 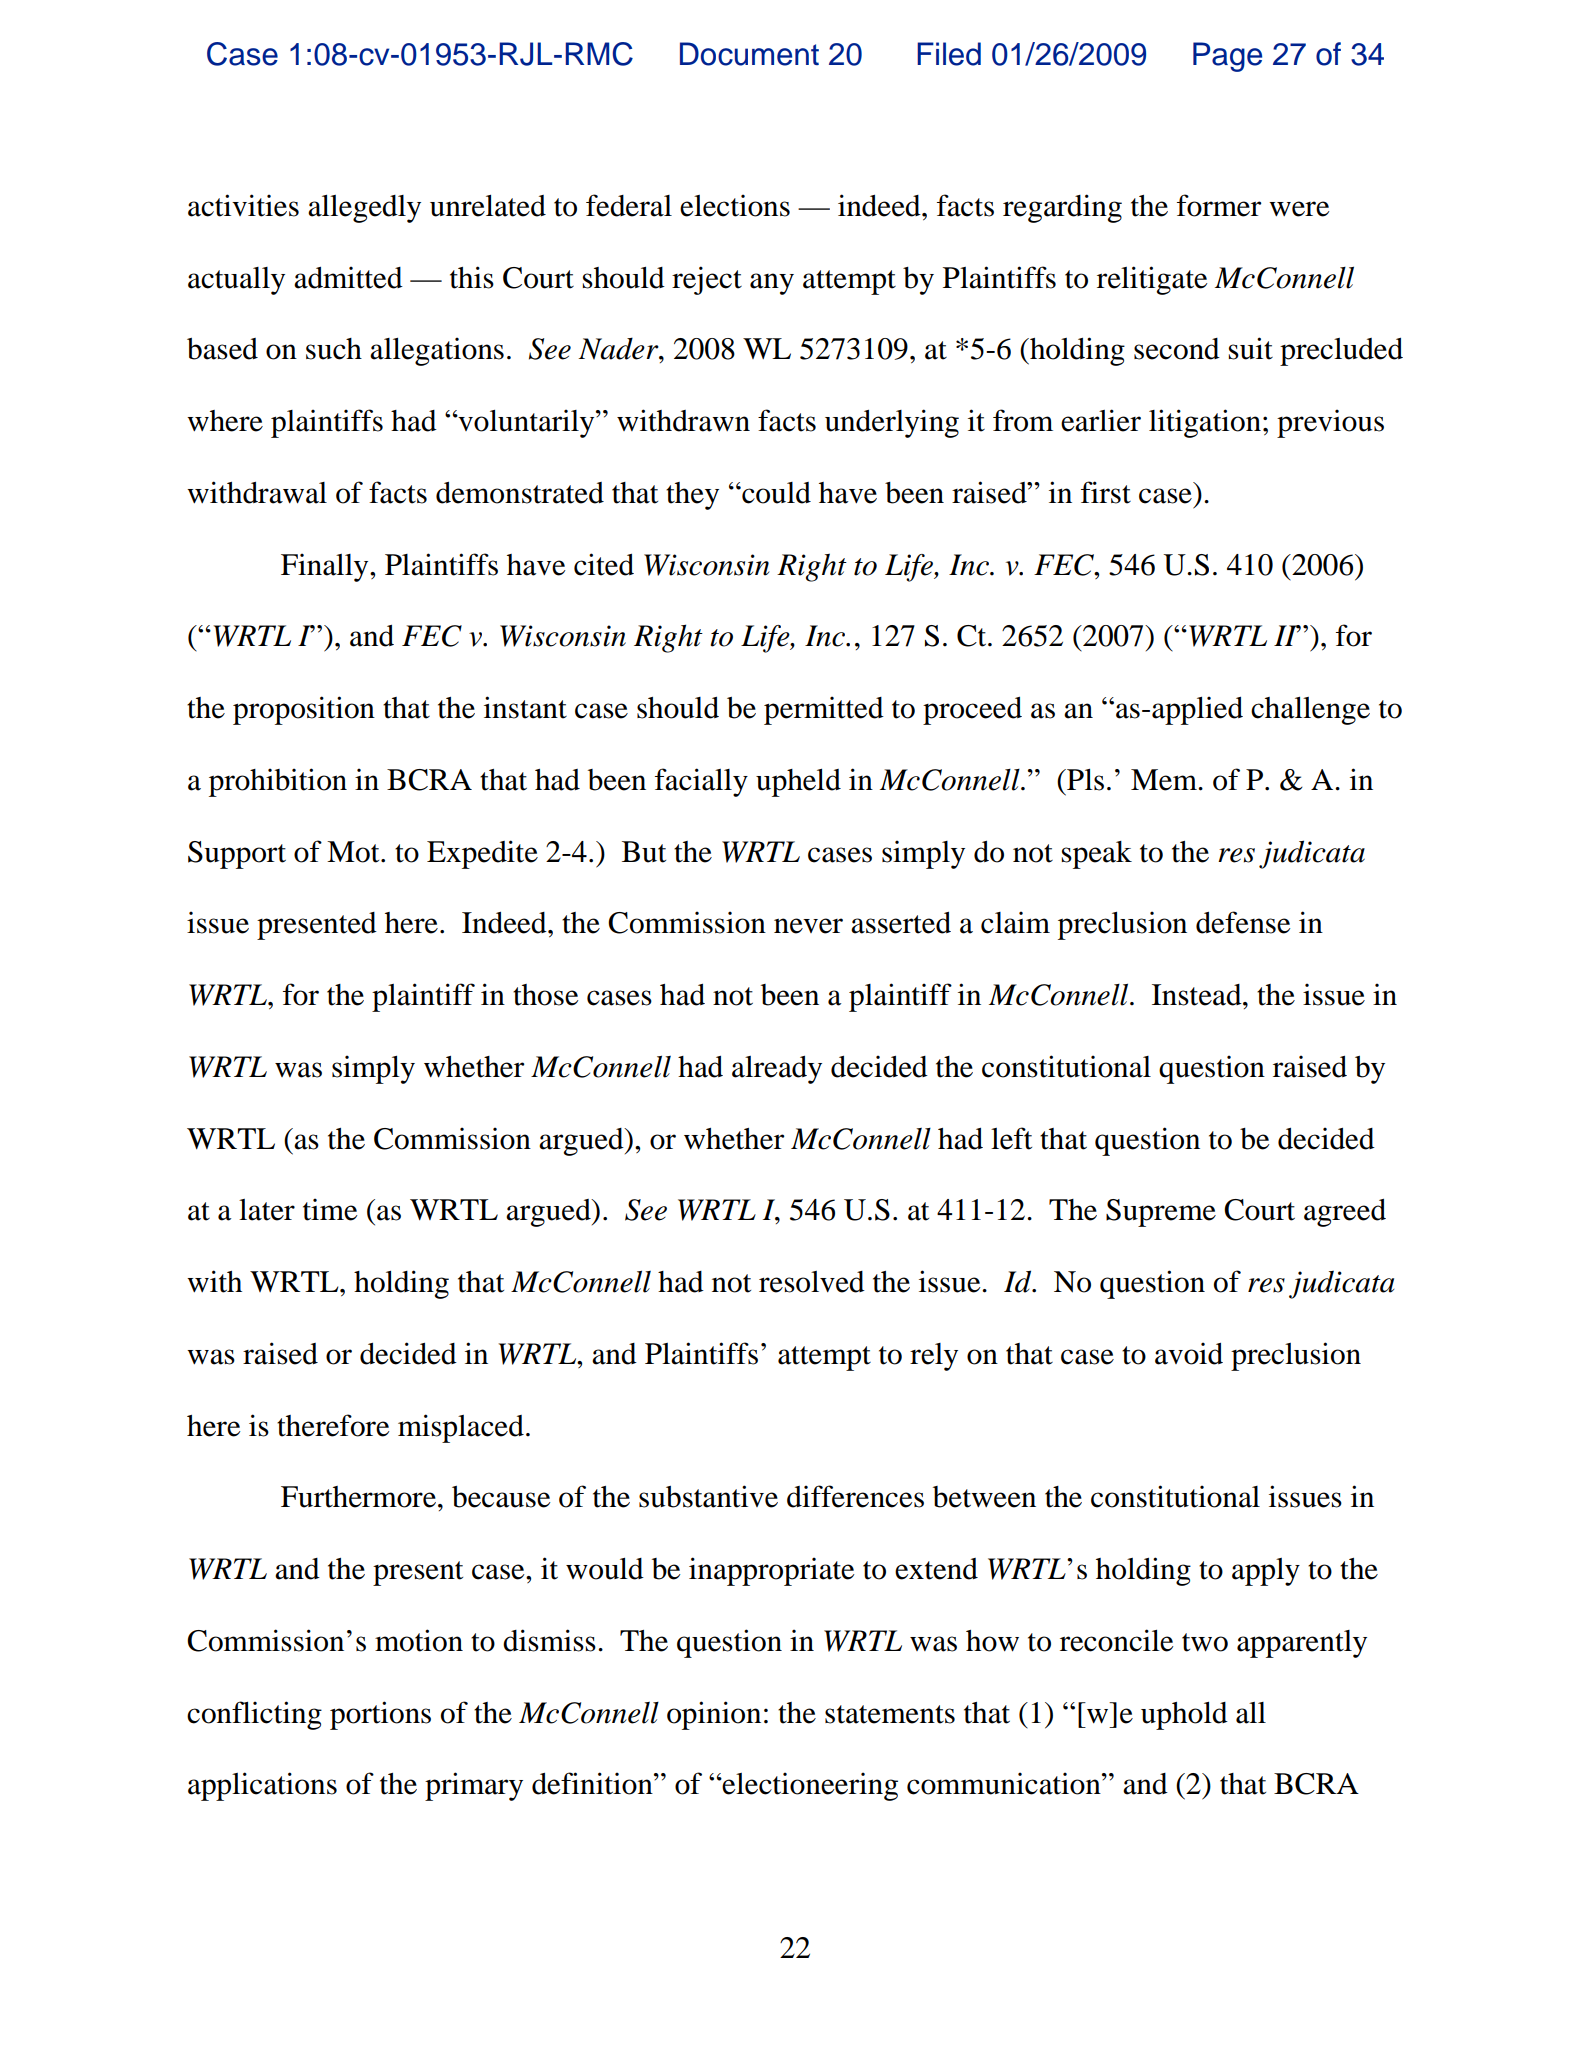 I want to click on first, so click(x=1106, y=492).
